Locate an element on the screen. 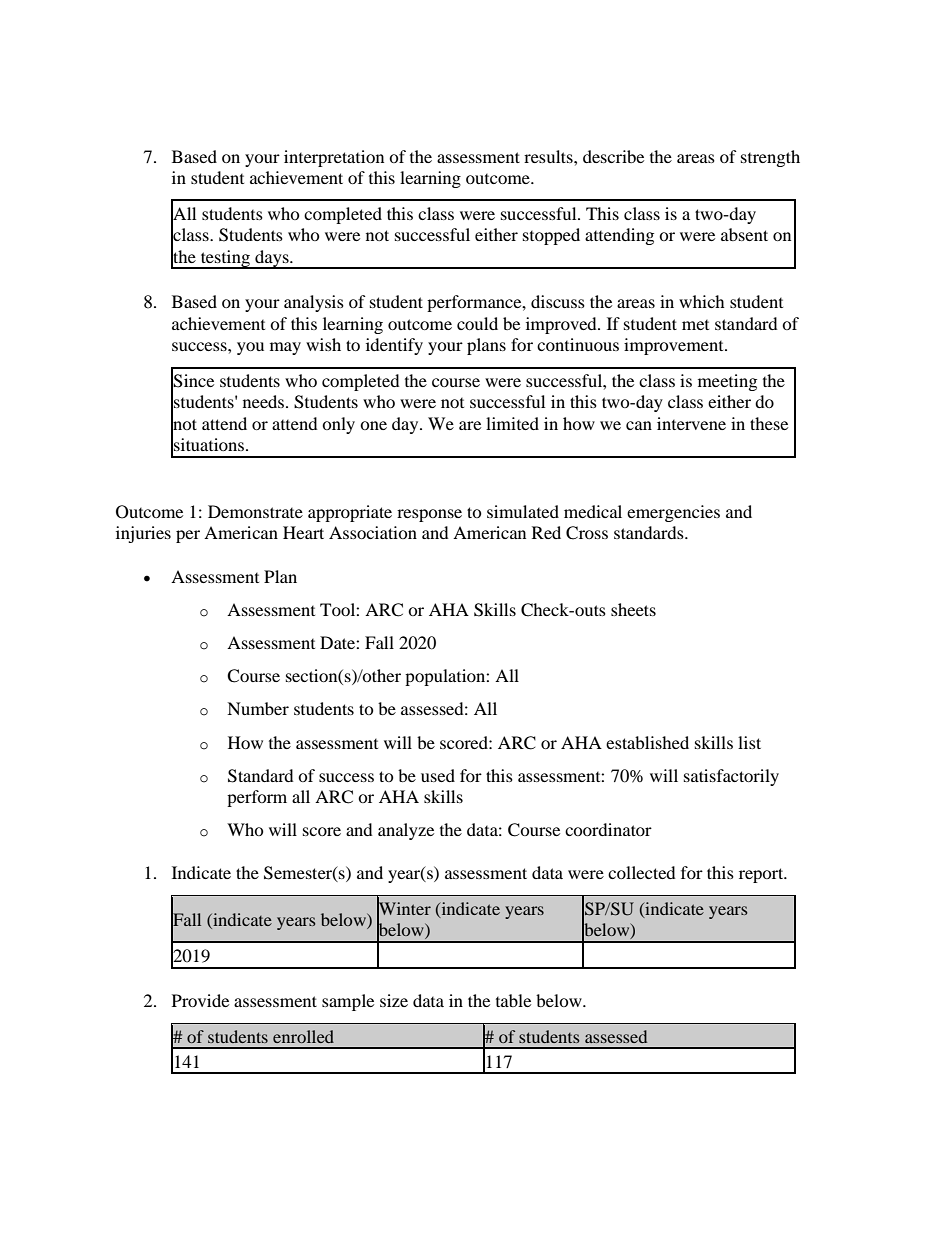 This screenshot has height=1233, width=952. improvement is located at coordinates (675, 346).
